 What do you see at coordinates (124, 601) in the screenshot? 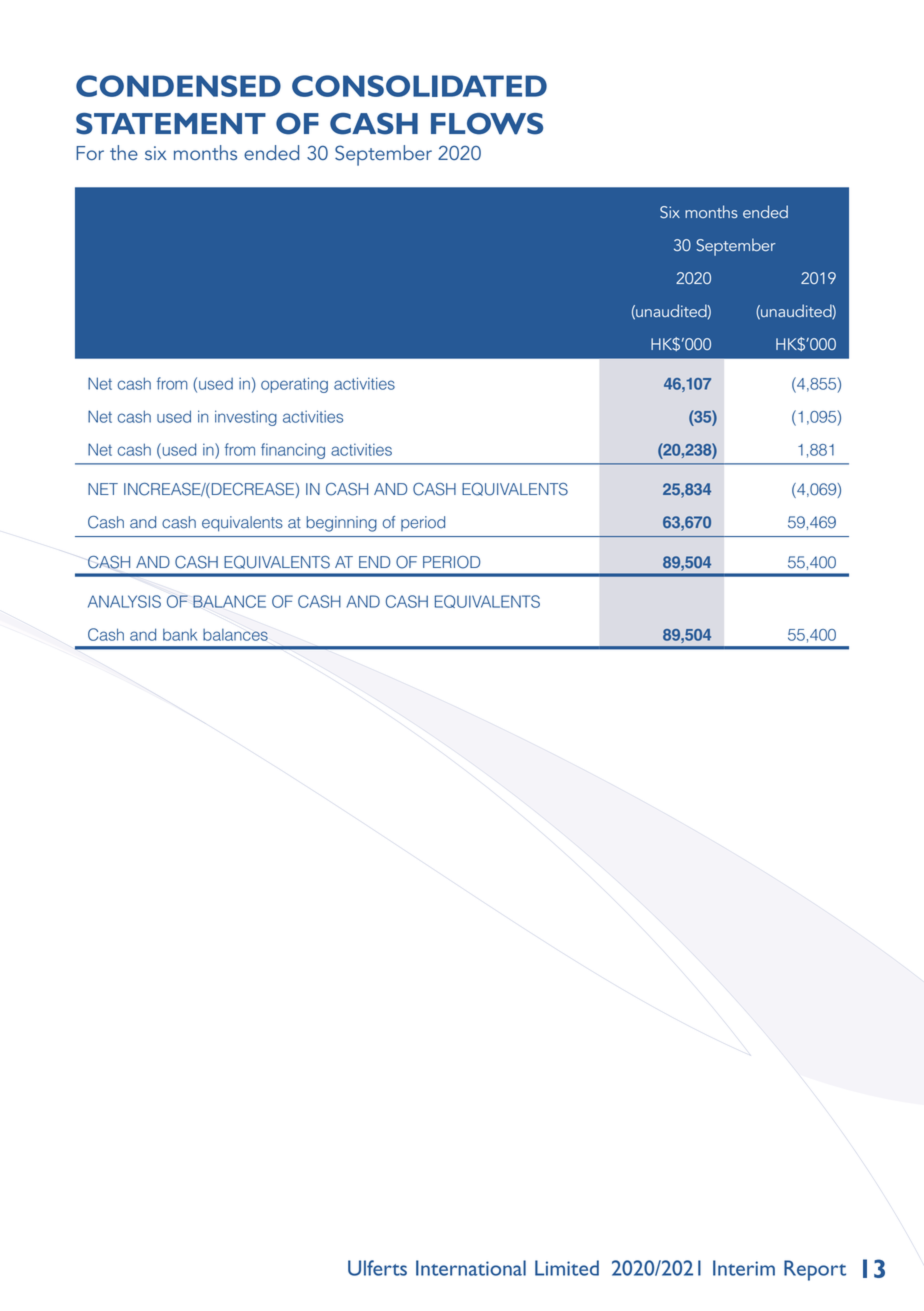
I see `ANALYSIS` at bounding box center [124, 601].
